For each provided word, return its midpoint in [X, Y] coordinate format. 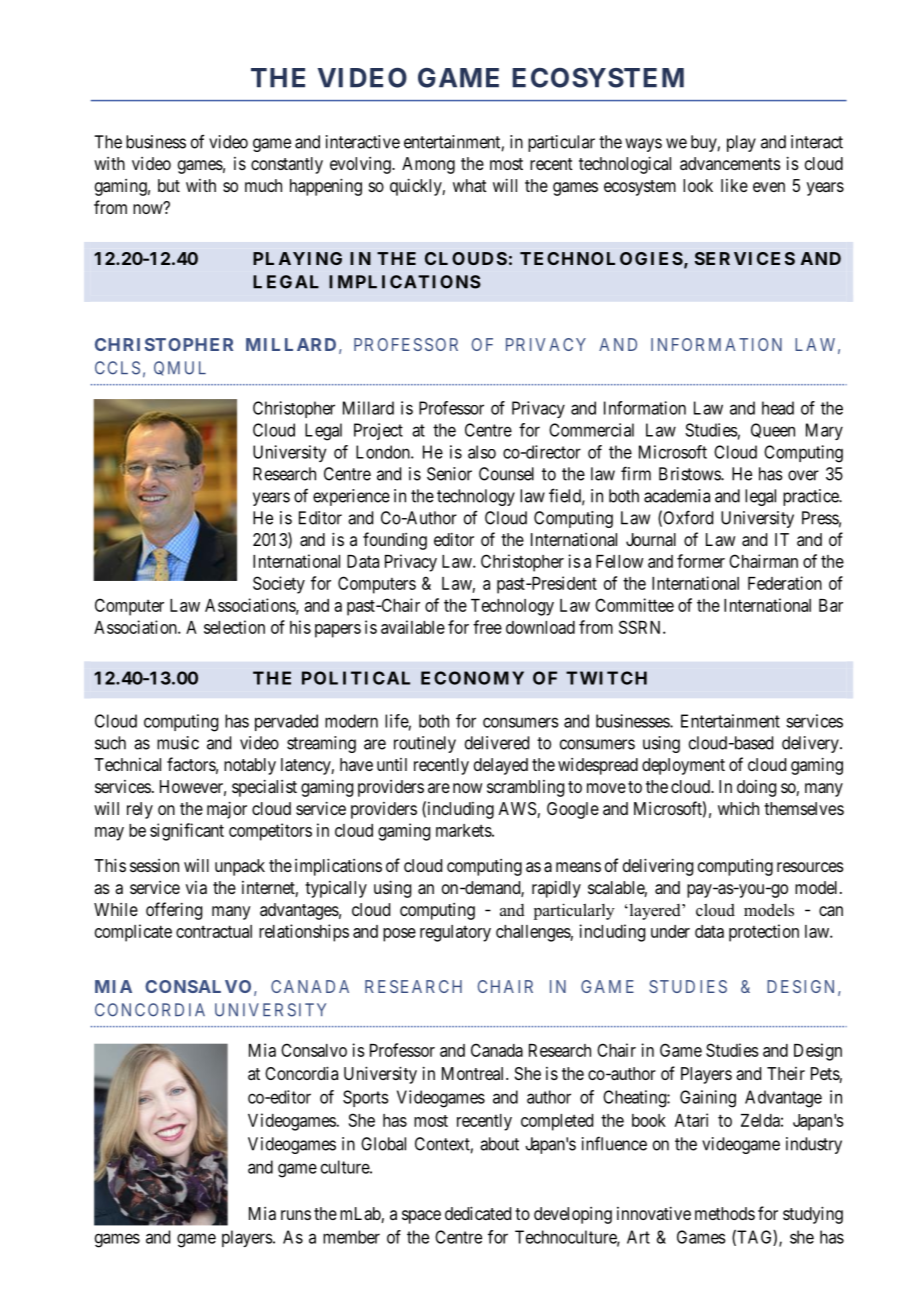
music [178, 743]
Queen [773, 430]
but [169, 185]
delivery [811, 744]
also [482, 452]
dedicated [478, 1213]
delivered [497, 743]
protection [764, 933]
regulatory [455, 933]
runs [296, 1215]
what [470, 185]
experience [351, 497]
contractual [214, 931]
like [734, 185]
